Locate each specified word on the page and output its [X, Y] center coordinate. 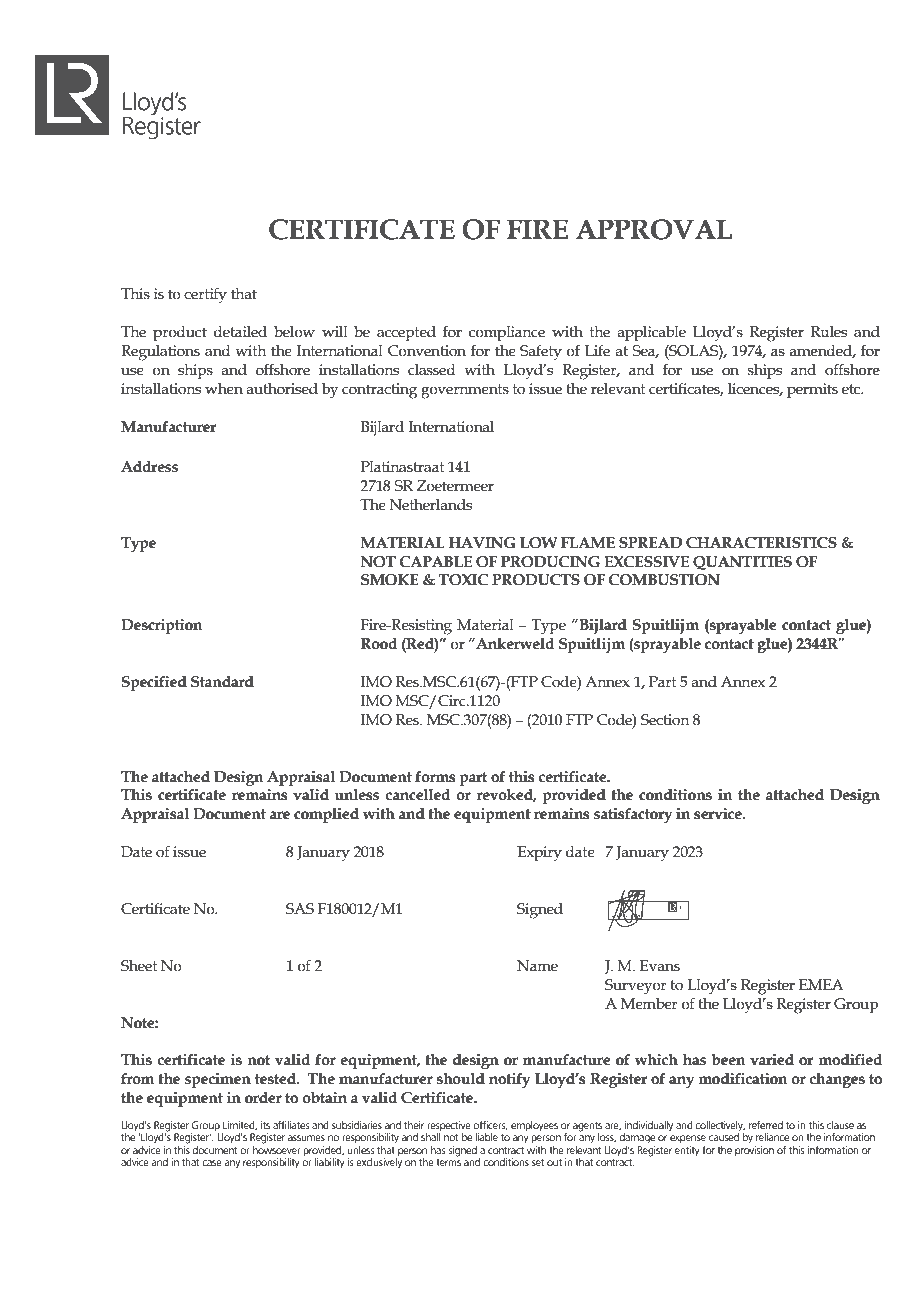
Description [162, 626]
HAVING [482, 543]
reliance [772, 1137]
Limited [240, 1126]
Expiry [539, 854]
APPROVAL [654, 229]
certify [205, 295]
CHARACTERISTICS [761, 543]
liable [486, 1137]
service [719, 814]
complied [326, 815]
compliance [507, 333]
